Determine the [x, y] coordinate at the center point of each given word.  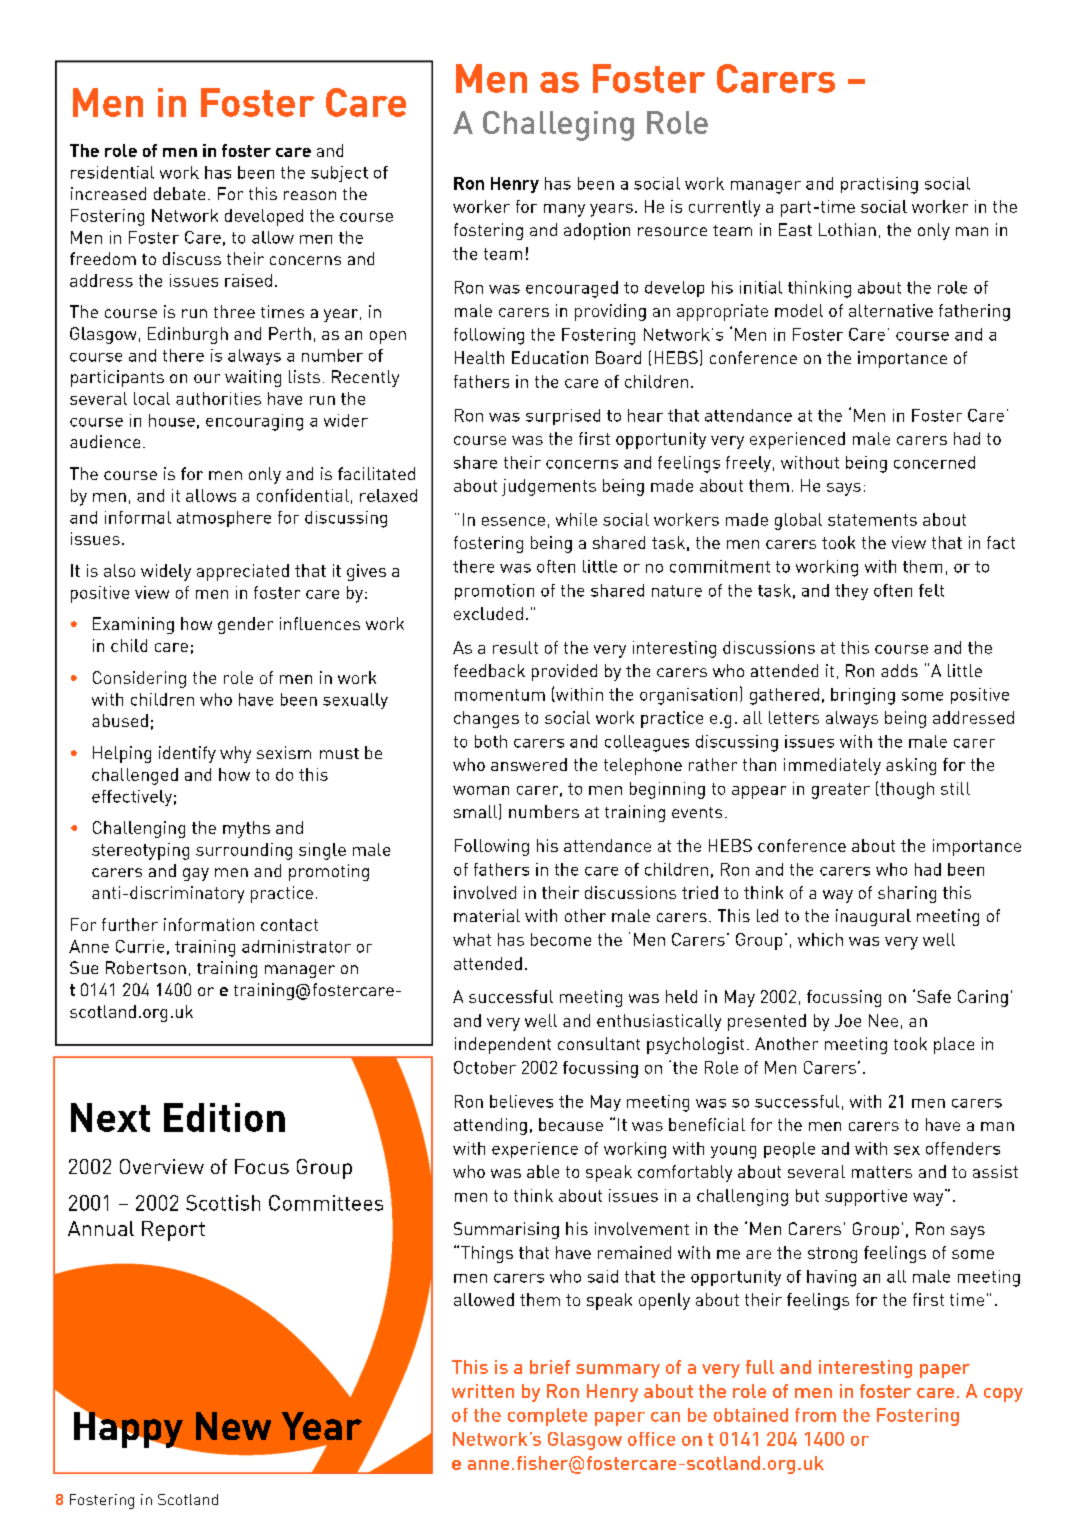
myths [246, 829]
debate [179, 193]
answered [529, 764]
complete [547, 1417]
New [233, 1426]
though [906, 790]
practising [879, 185]
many [564, 210]
